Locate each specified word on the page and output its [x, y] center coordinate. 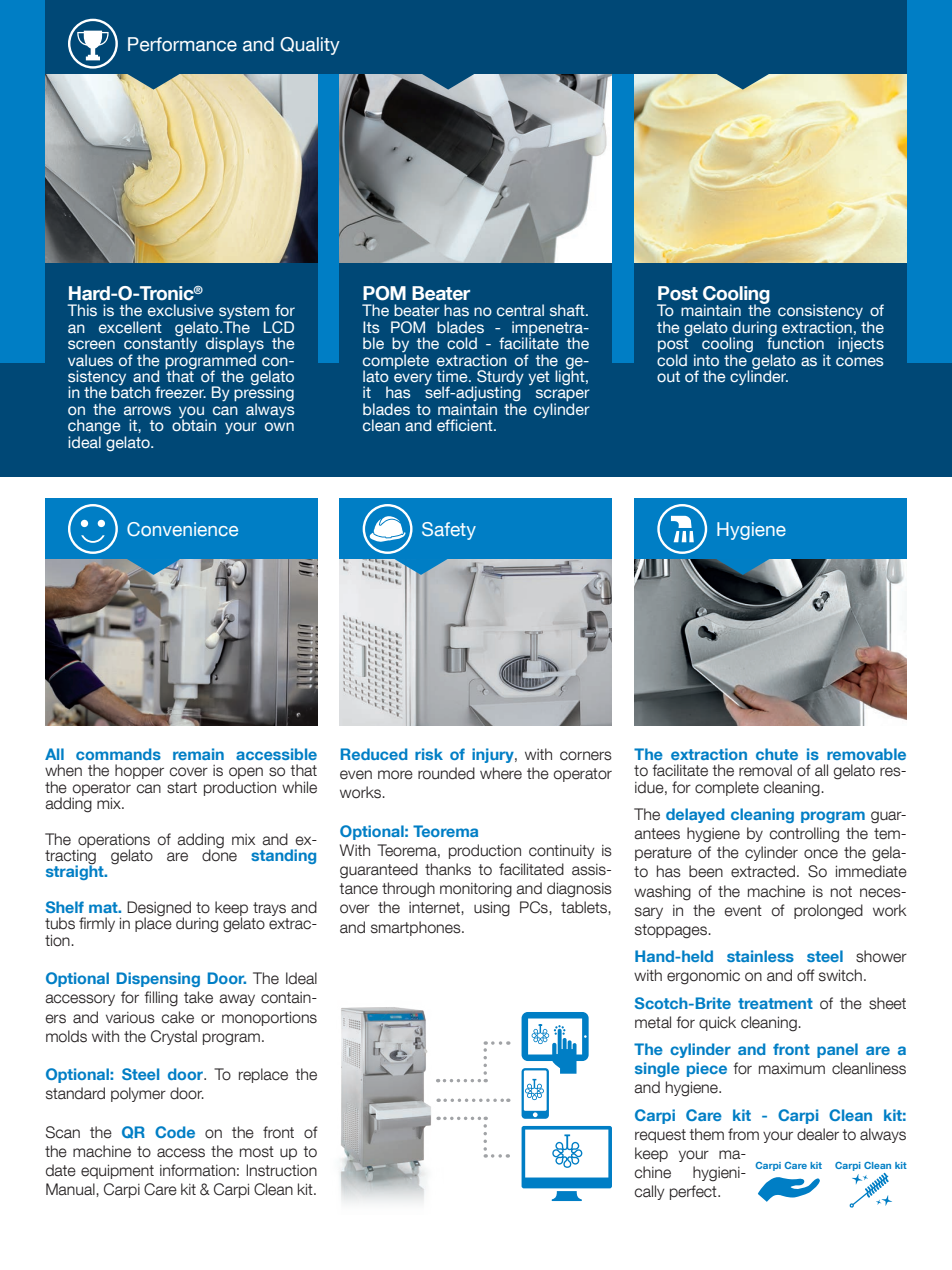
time [453, 376]
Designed [159, 910]
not [841, 892]
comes [859, 361]
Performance [182, 44]
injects [861, 344]
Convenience [182, 529]
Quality [310, 46]
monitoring [476, 890]
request [660, 1136]
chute [777, 754]
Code [175, 1132]
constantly [160, 345]
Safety [449, 531]
